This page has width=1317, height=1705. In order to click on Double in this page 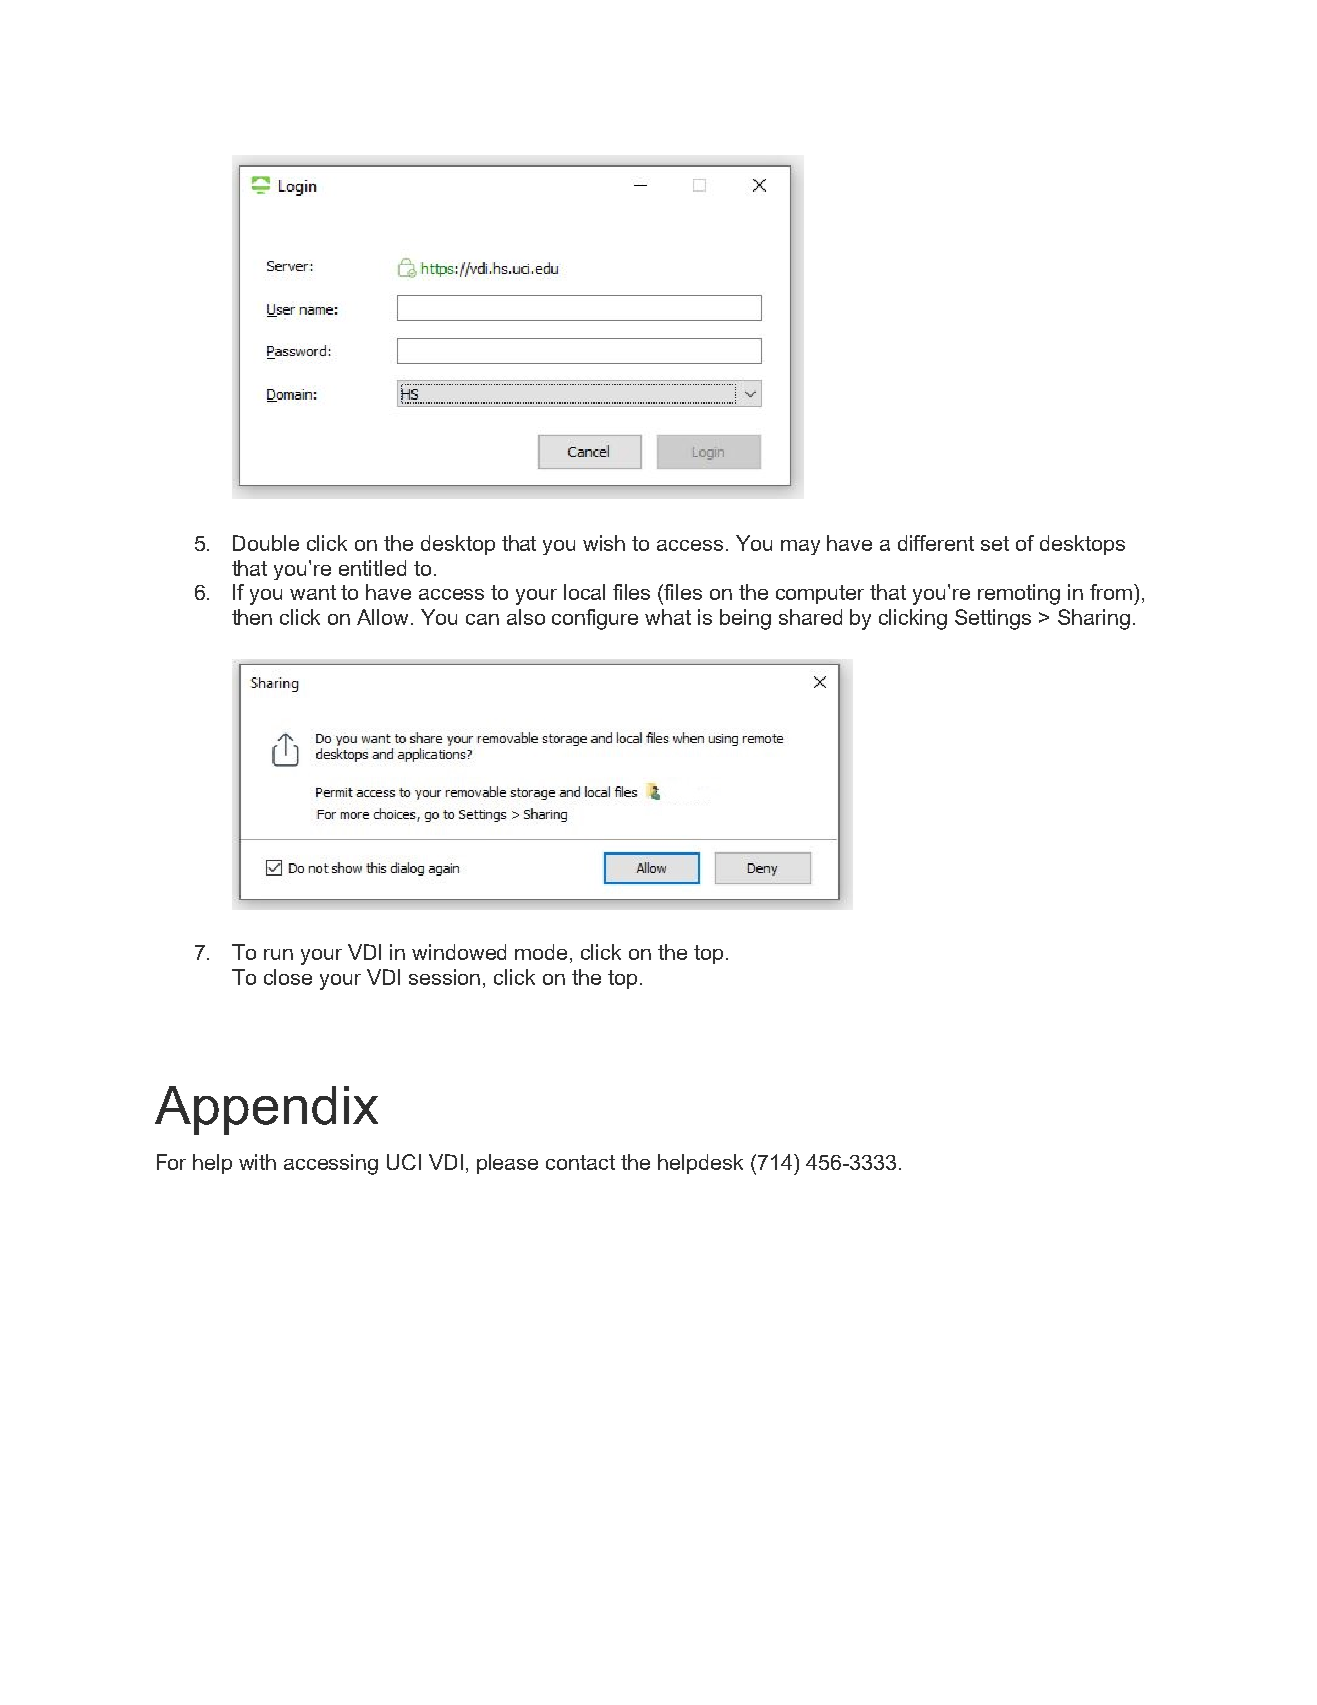, I will do `click(266, 543)`.
